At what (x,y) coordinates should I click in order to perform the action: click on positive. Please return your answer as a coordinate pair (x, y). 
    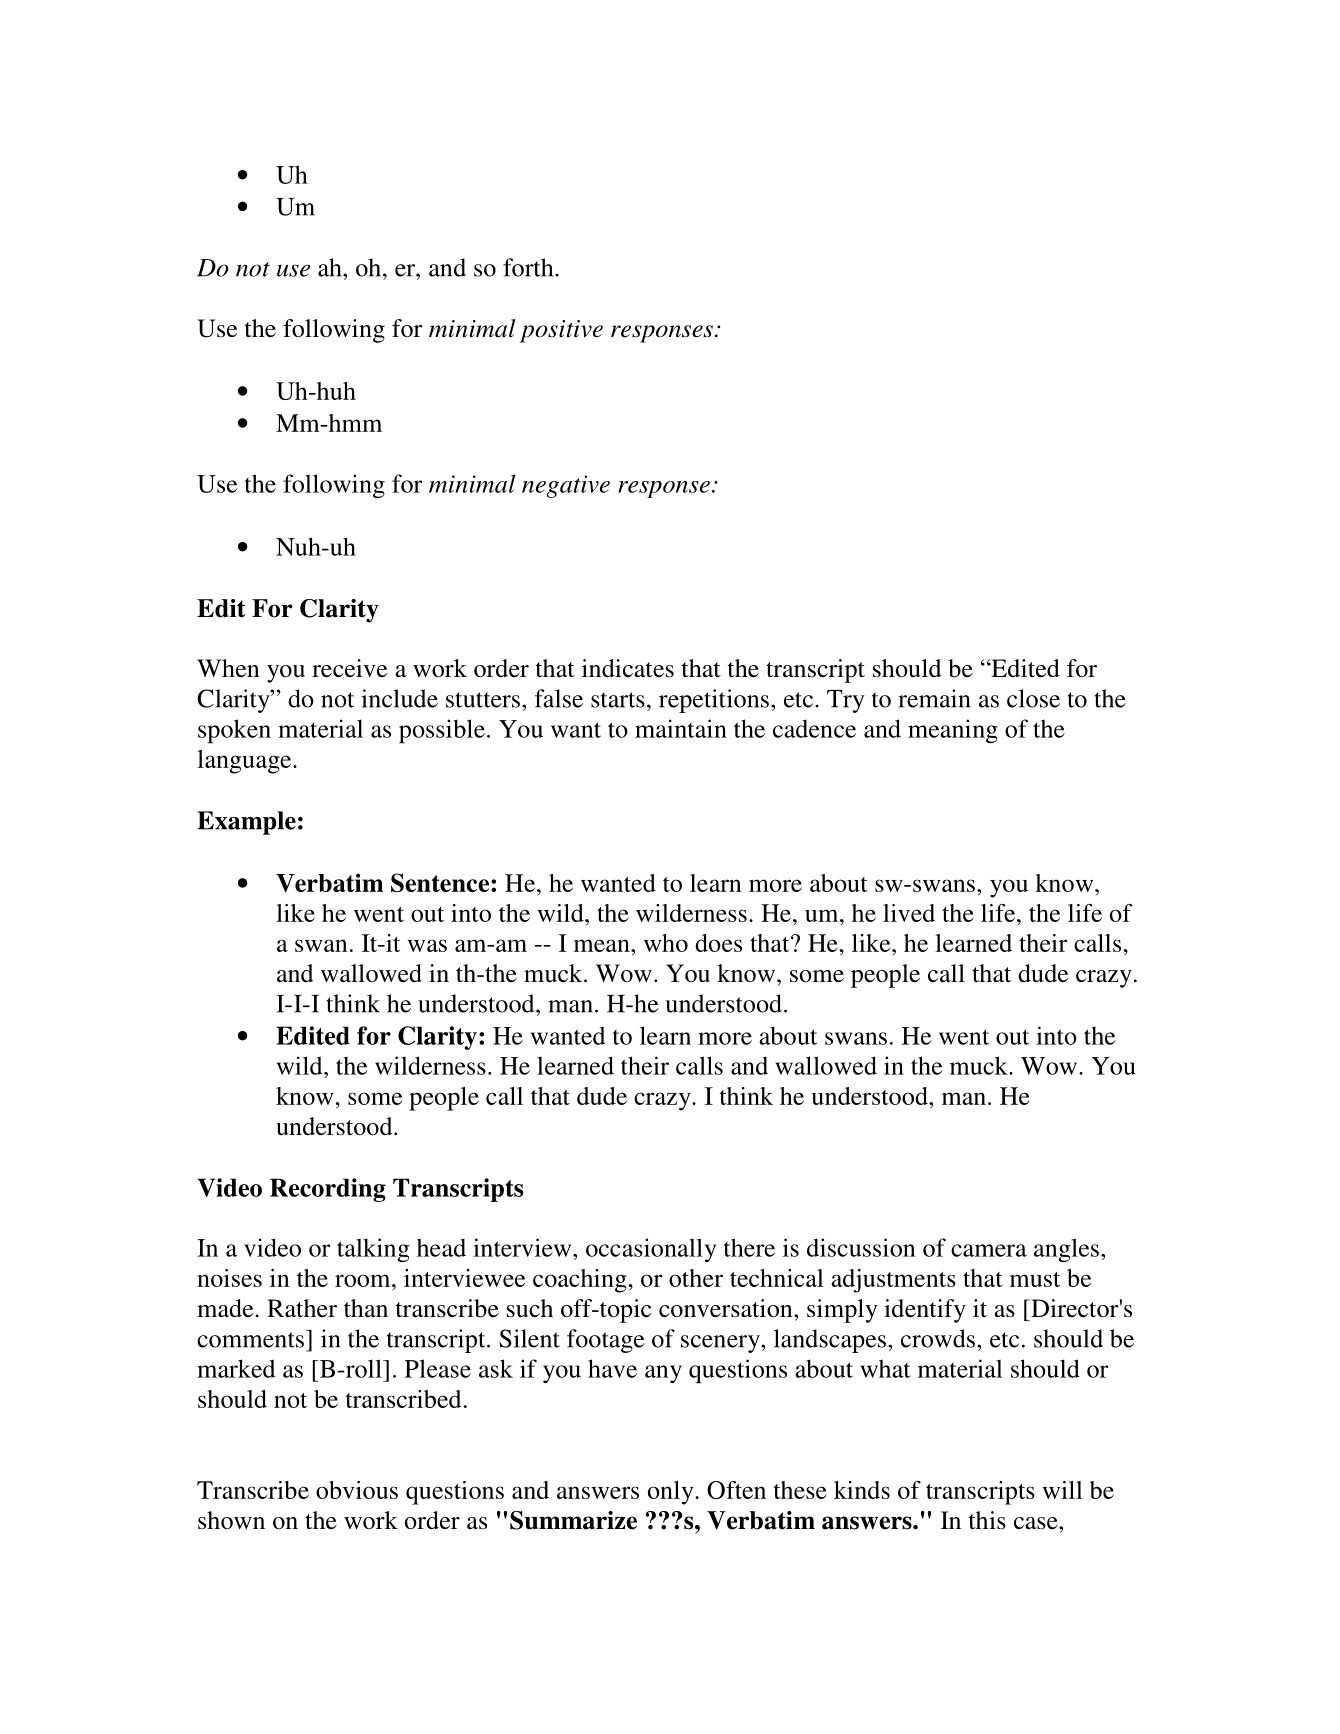
    Looking at the image, I should click on (561, 331).
